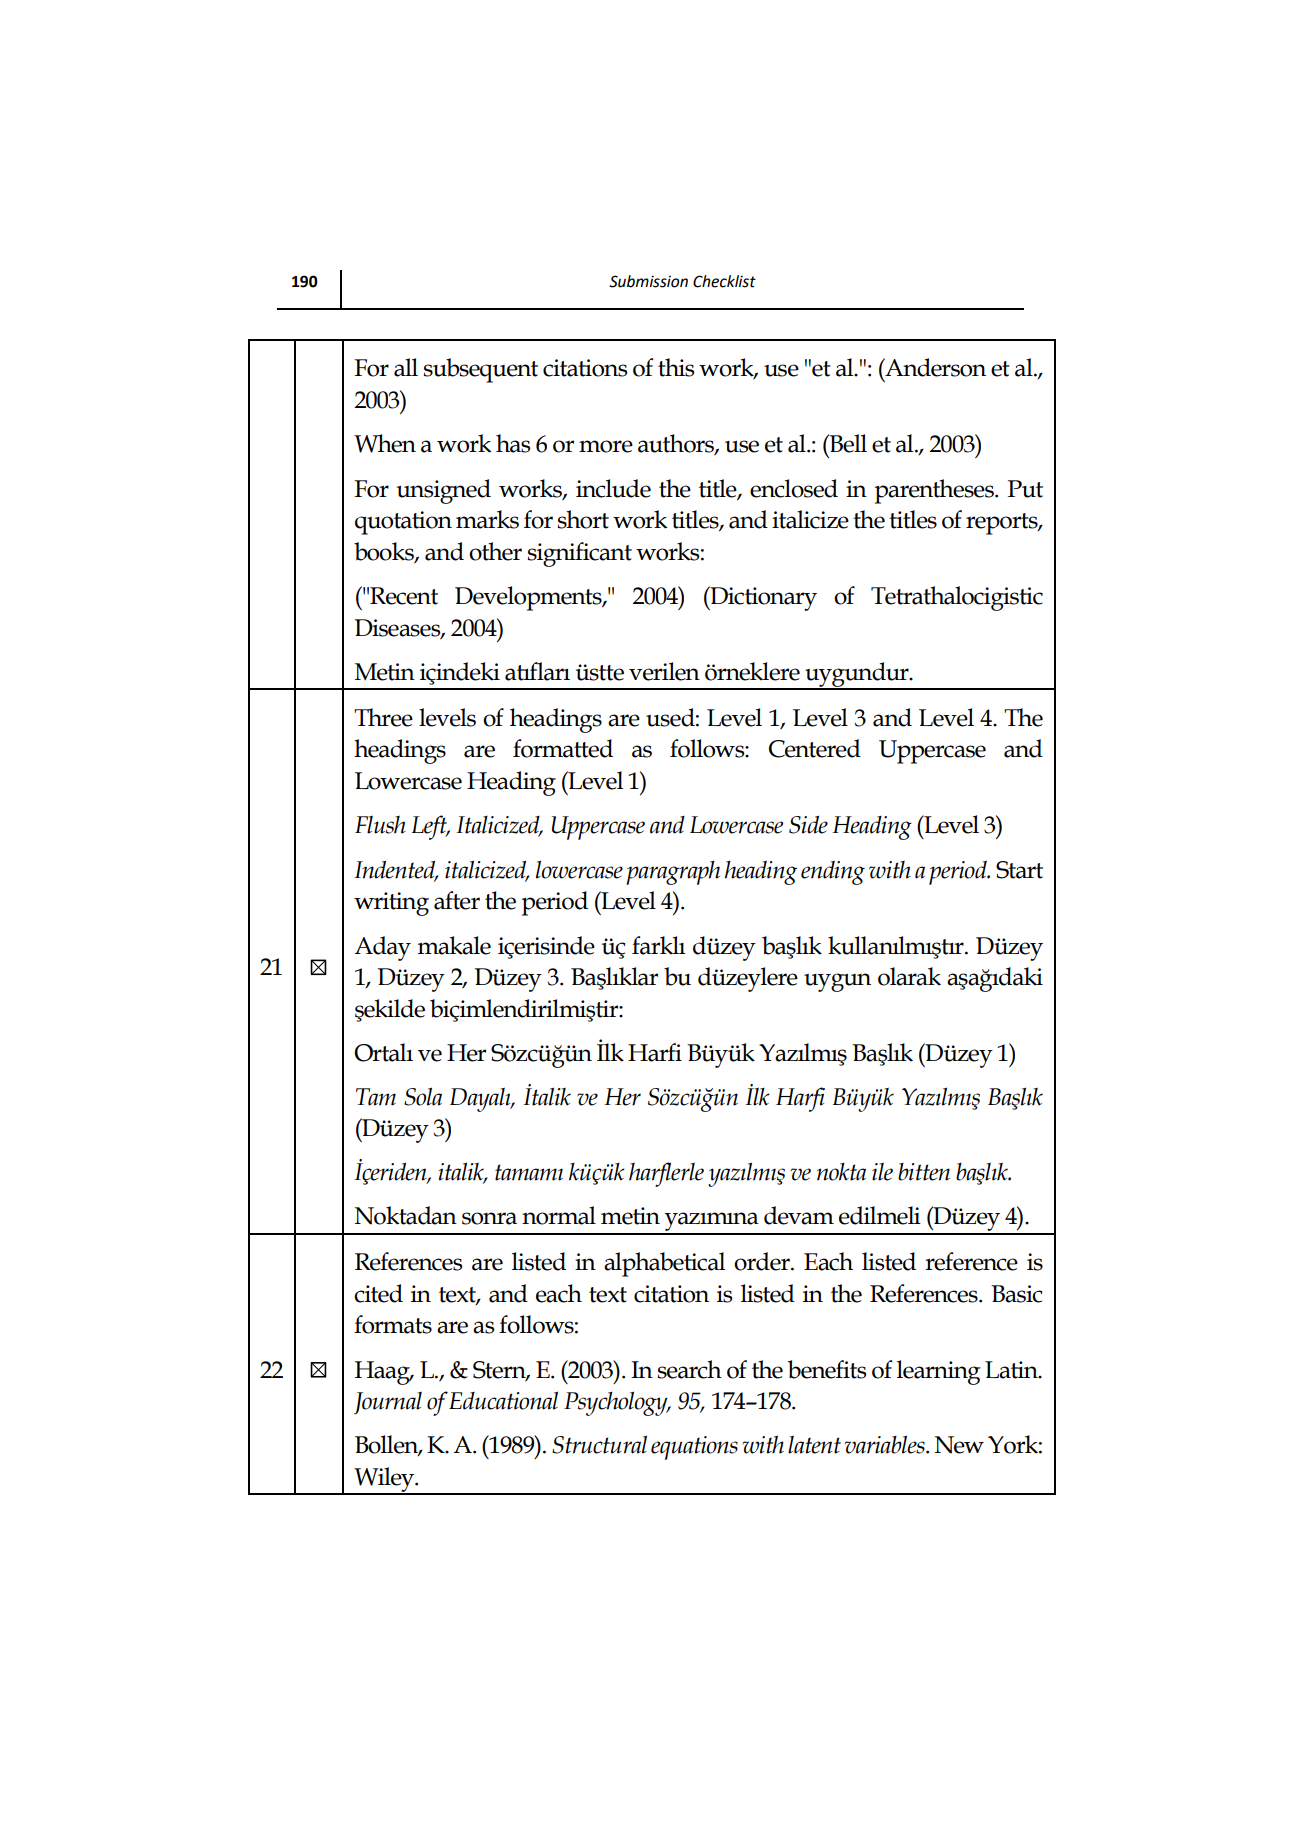 This page has width=1303, height=1843. I want to click on Sola, so click(423, 1096).
